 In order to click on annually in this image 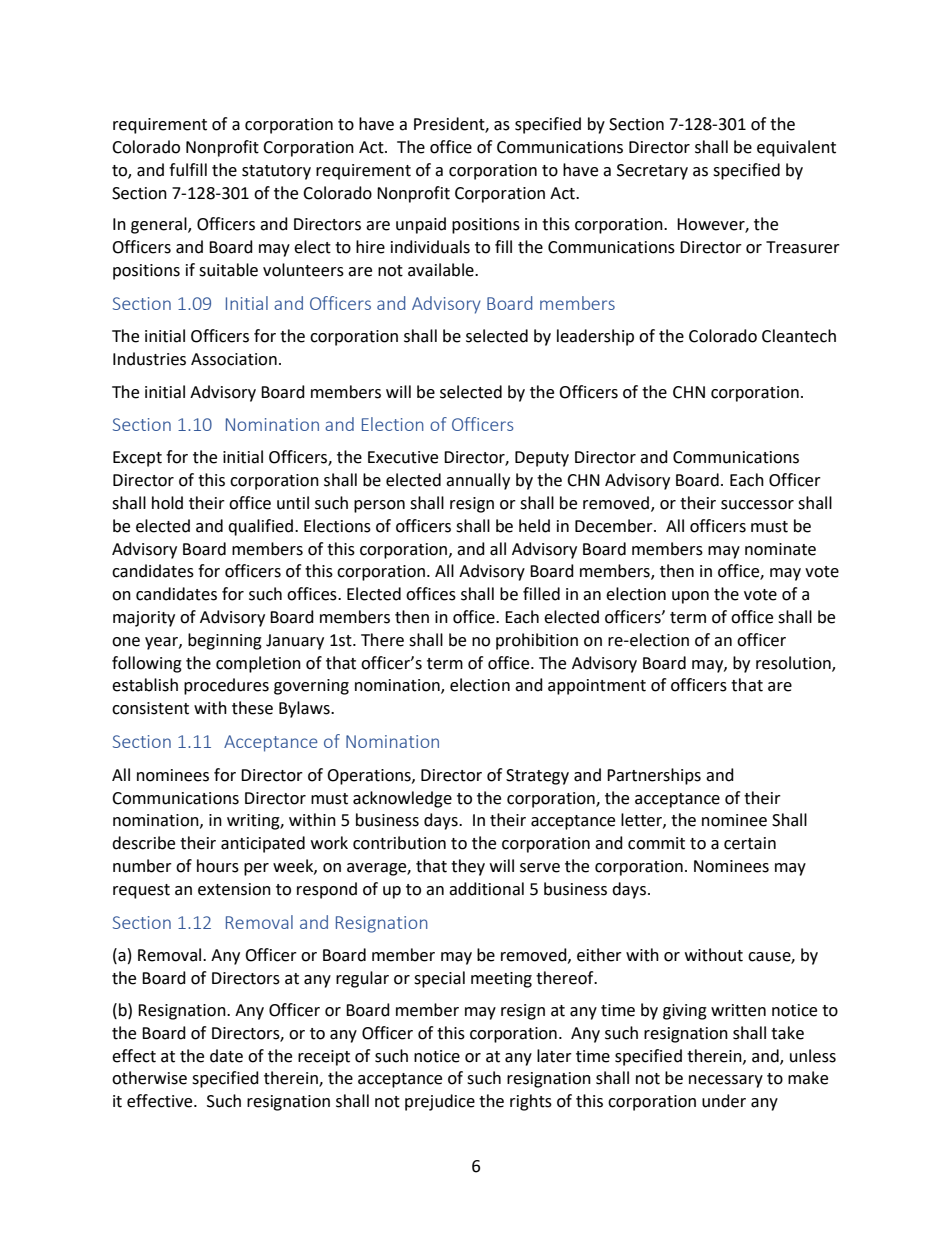, I will do `click(478, 481)`.
